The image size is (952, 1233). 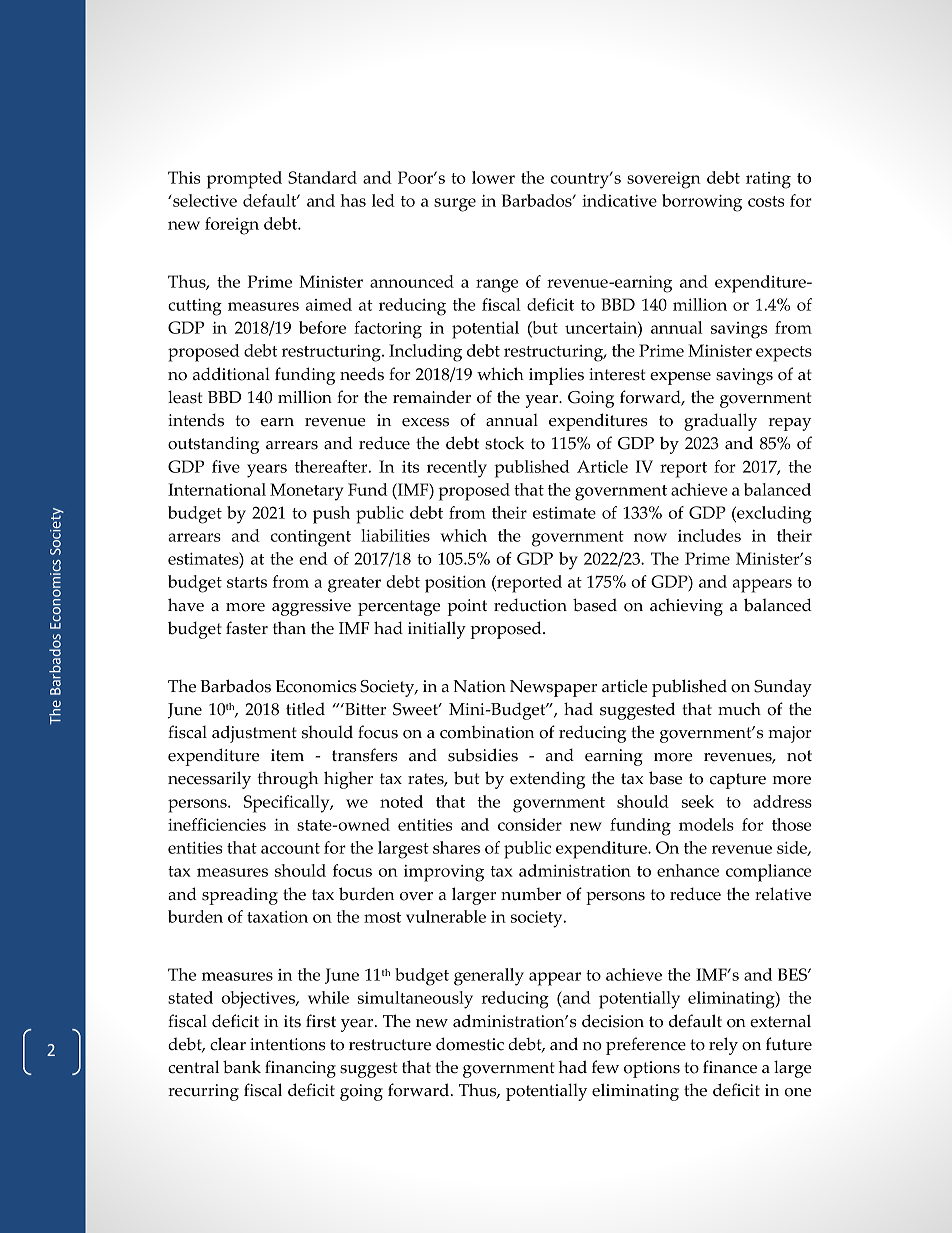 What do you see at coordinates (686, 607) in the document?
I see `achieving` at bounding box center [686, 607].
